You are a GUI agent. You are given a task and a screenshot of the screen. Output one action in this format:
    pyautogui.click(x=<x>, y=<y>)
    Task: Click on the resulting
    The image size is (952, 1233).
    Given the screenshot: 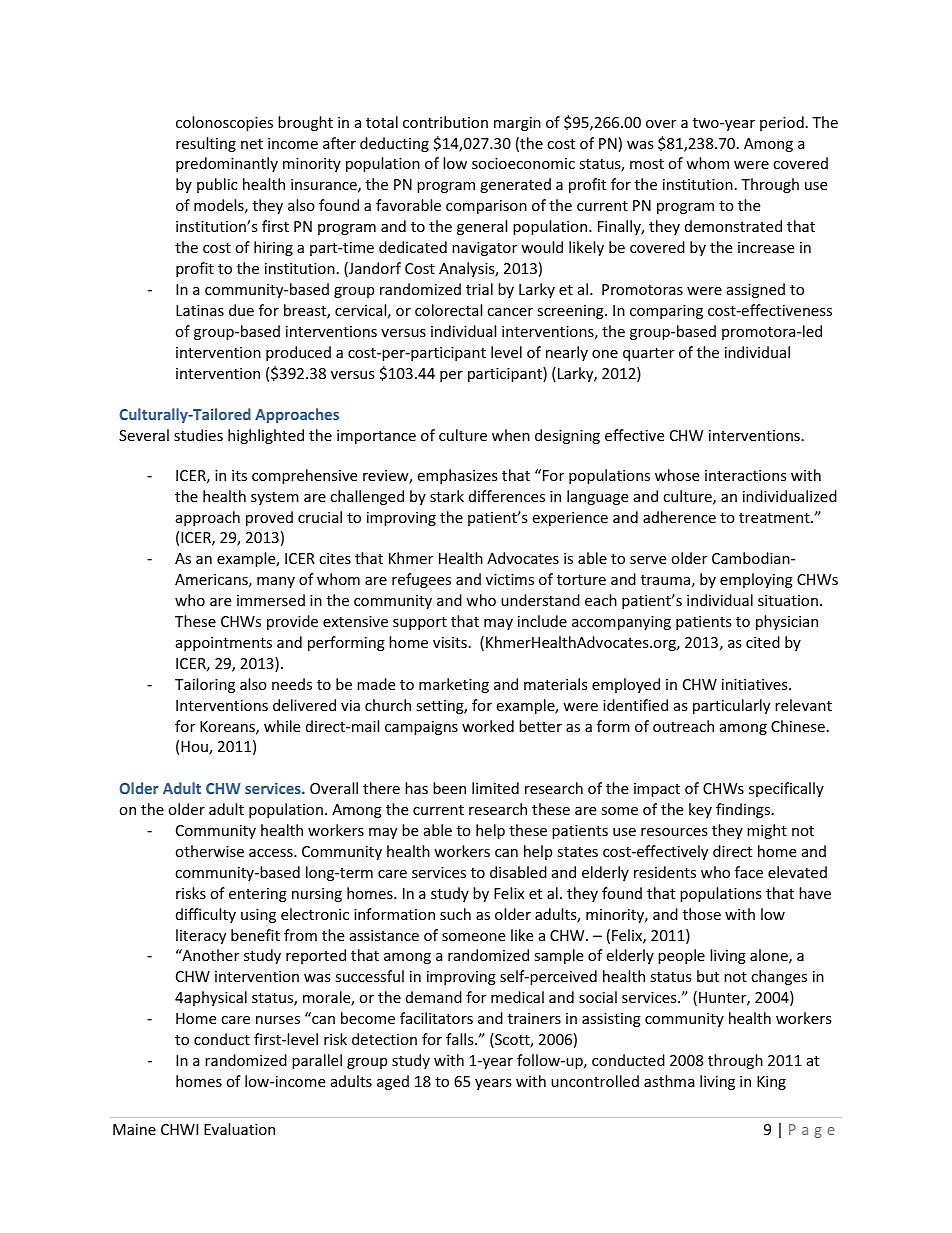 What is the action you would take?
    pyautogui.click(x=206, y=144)
